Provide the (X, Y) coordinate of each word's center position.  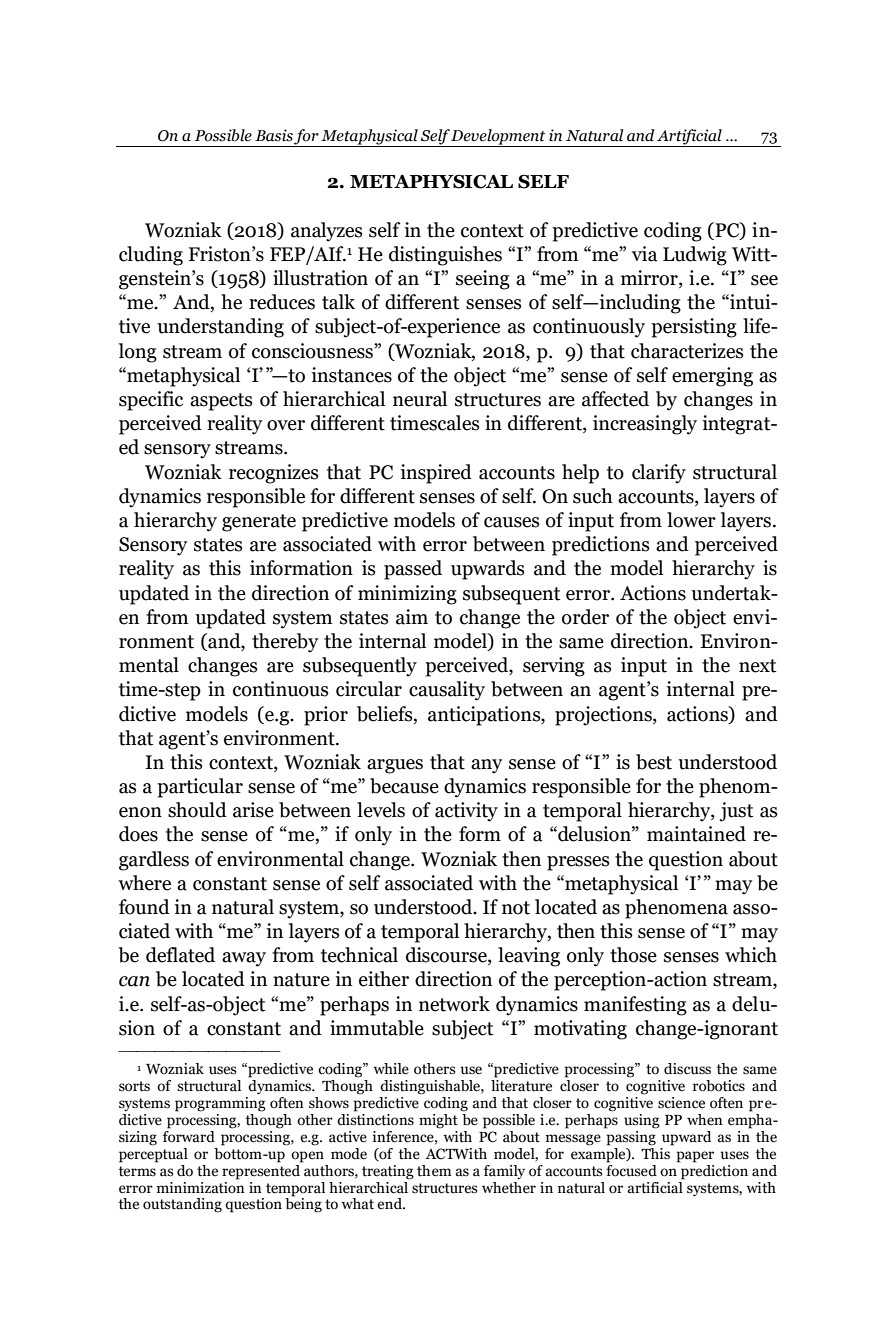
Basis (274, 135)
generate (259, 523)
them (434, 1171)
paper (695, 1157)
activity (466, 812)
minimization (201, 1186)
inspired (436, 474)
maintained (696, 834)
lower (691, 520)
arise (253, 810)
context (492, 231)
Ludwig (695, 256)
